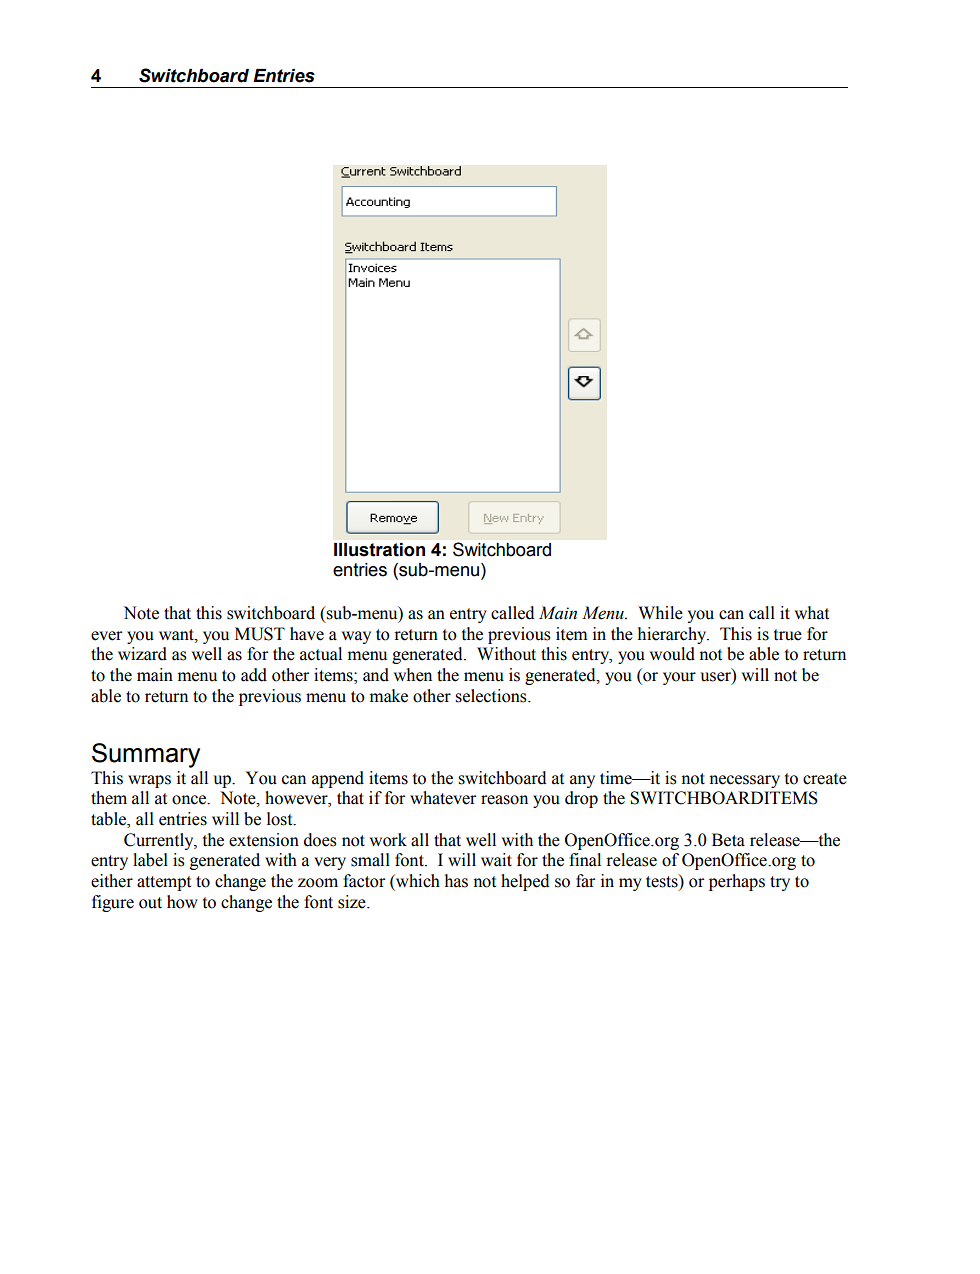  What do you see at coordinates (660, 613) in the page?
I see `While` at bounding box center [660, 613].
